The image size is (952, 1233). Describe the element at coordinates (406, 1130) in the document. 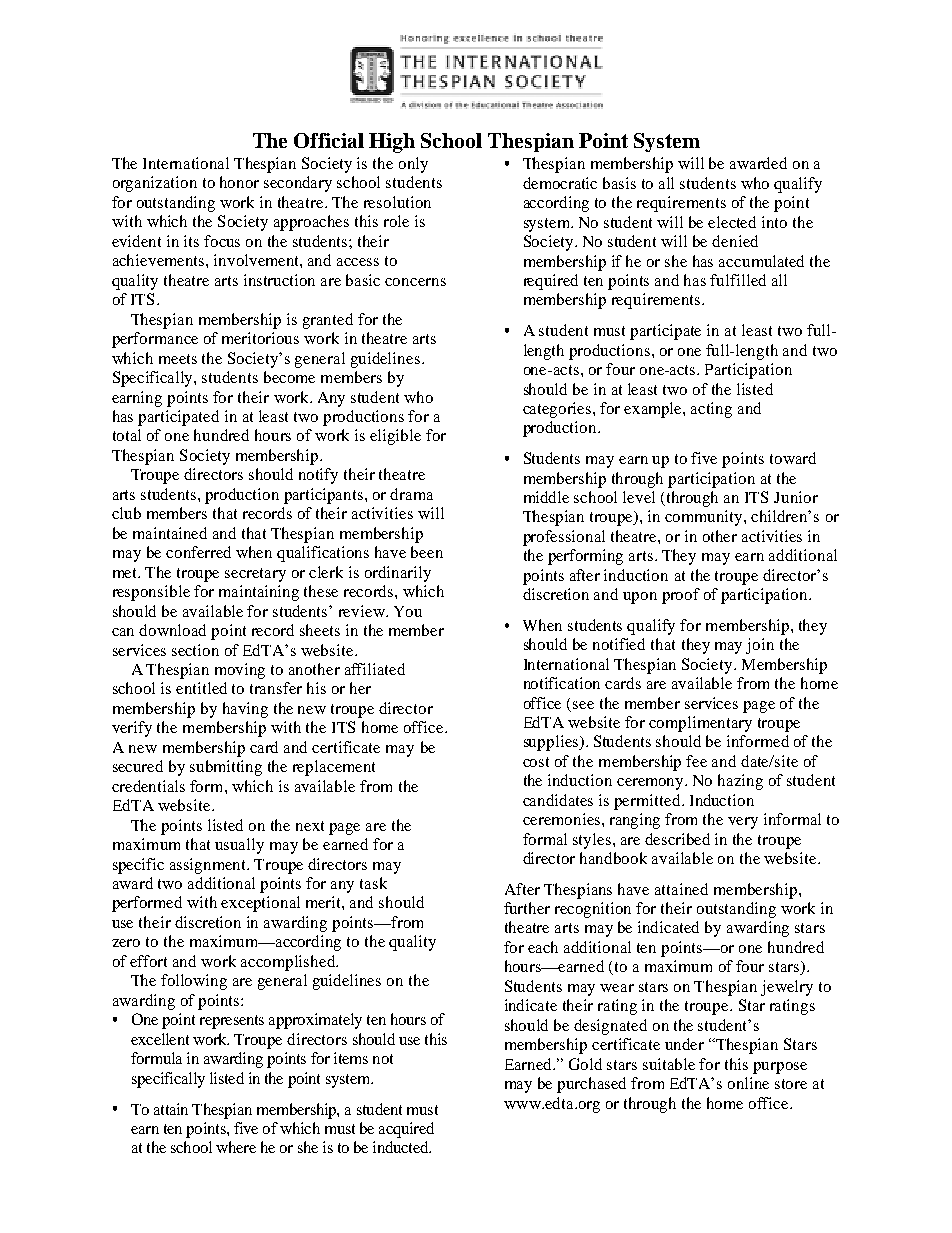

I see `acquired` at that location.
